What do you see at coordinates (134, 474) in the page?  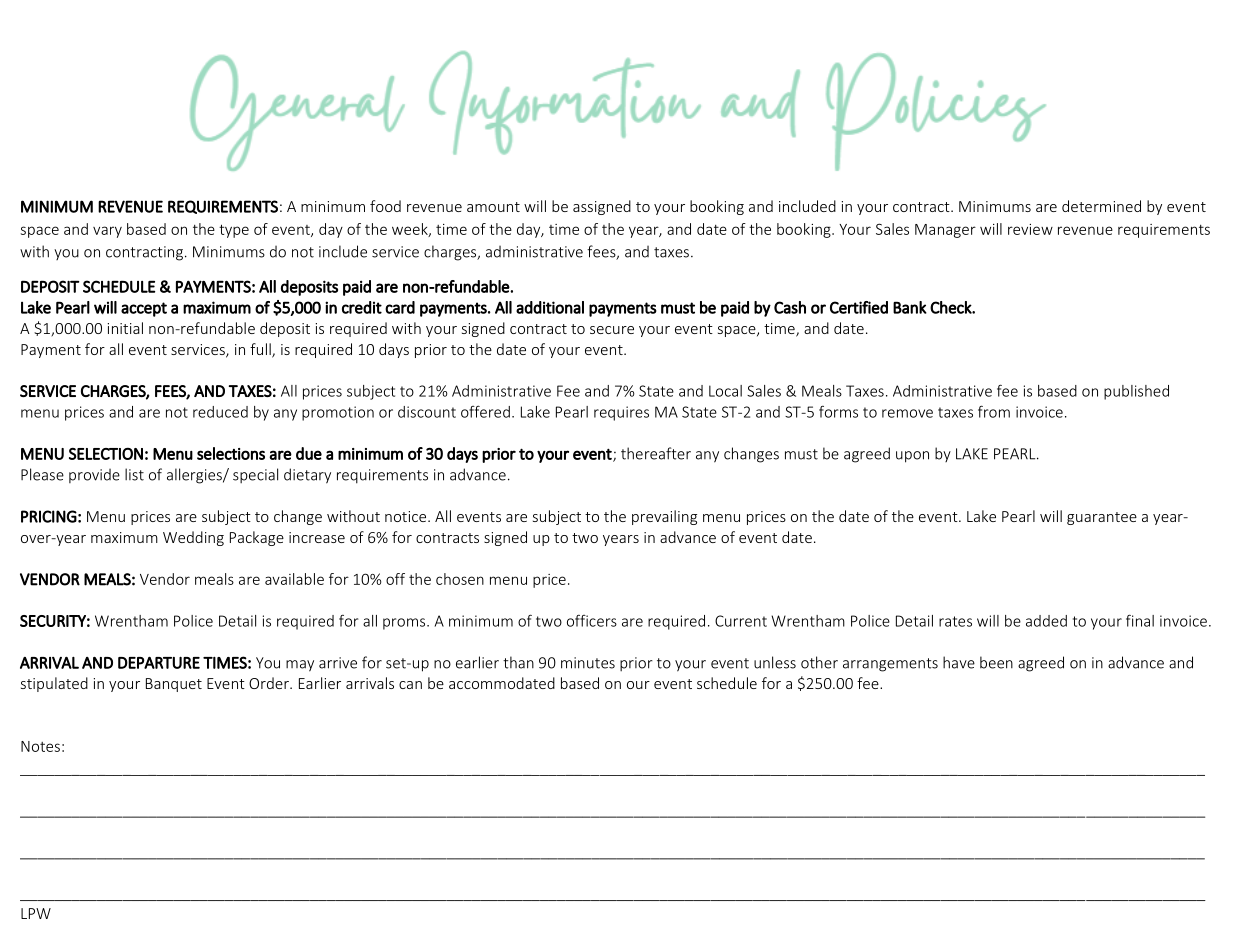 I see `list` at bounding box center [134, 474].
